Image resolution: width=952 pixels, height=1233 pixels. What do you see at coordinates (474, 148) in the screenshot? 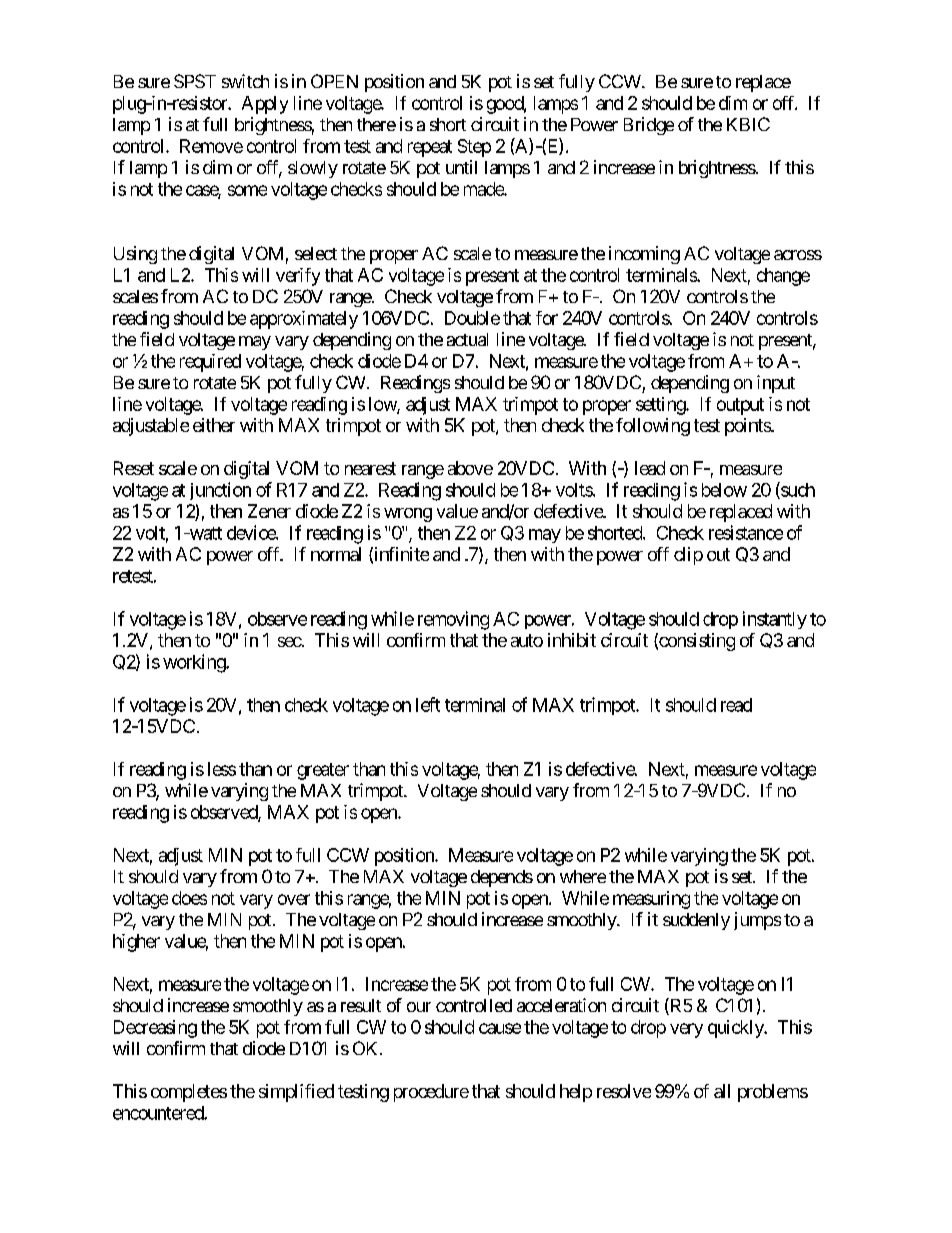
I see `Step` at bounding box center [474, 148].
